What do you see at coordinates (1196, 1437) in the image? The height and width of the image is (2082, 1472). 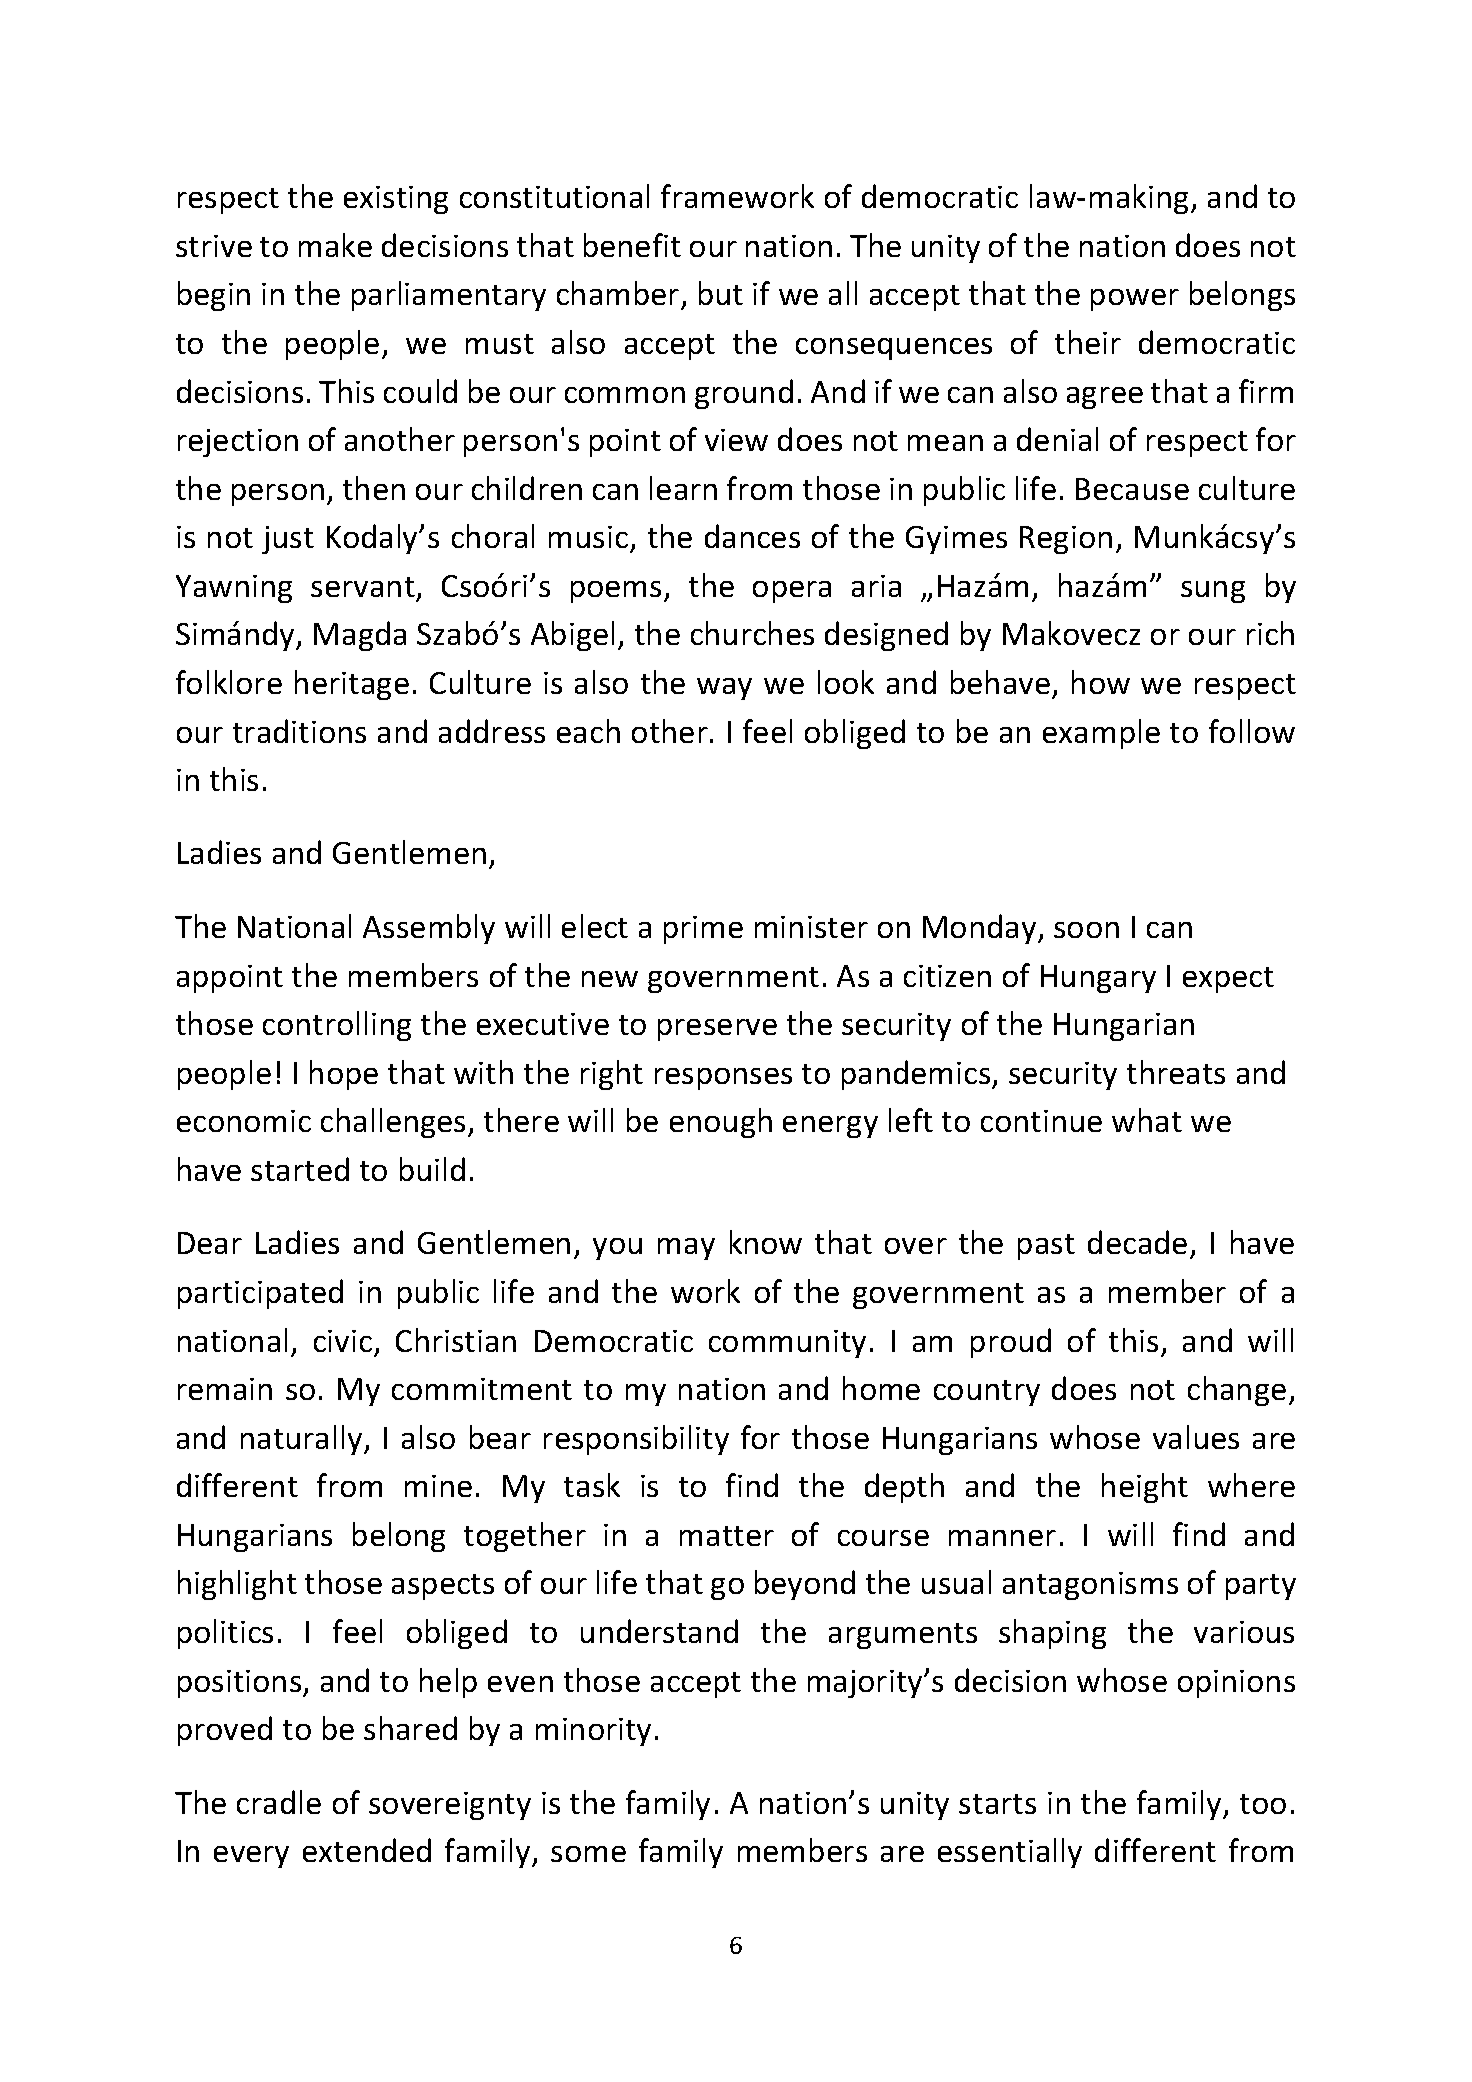 I see `values` at bounding box center [1196, 1437].
